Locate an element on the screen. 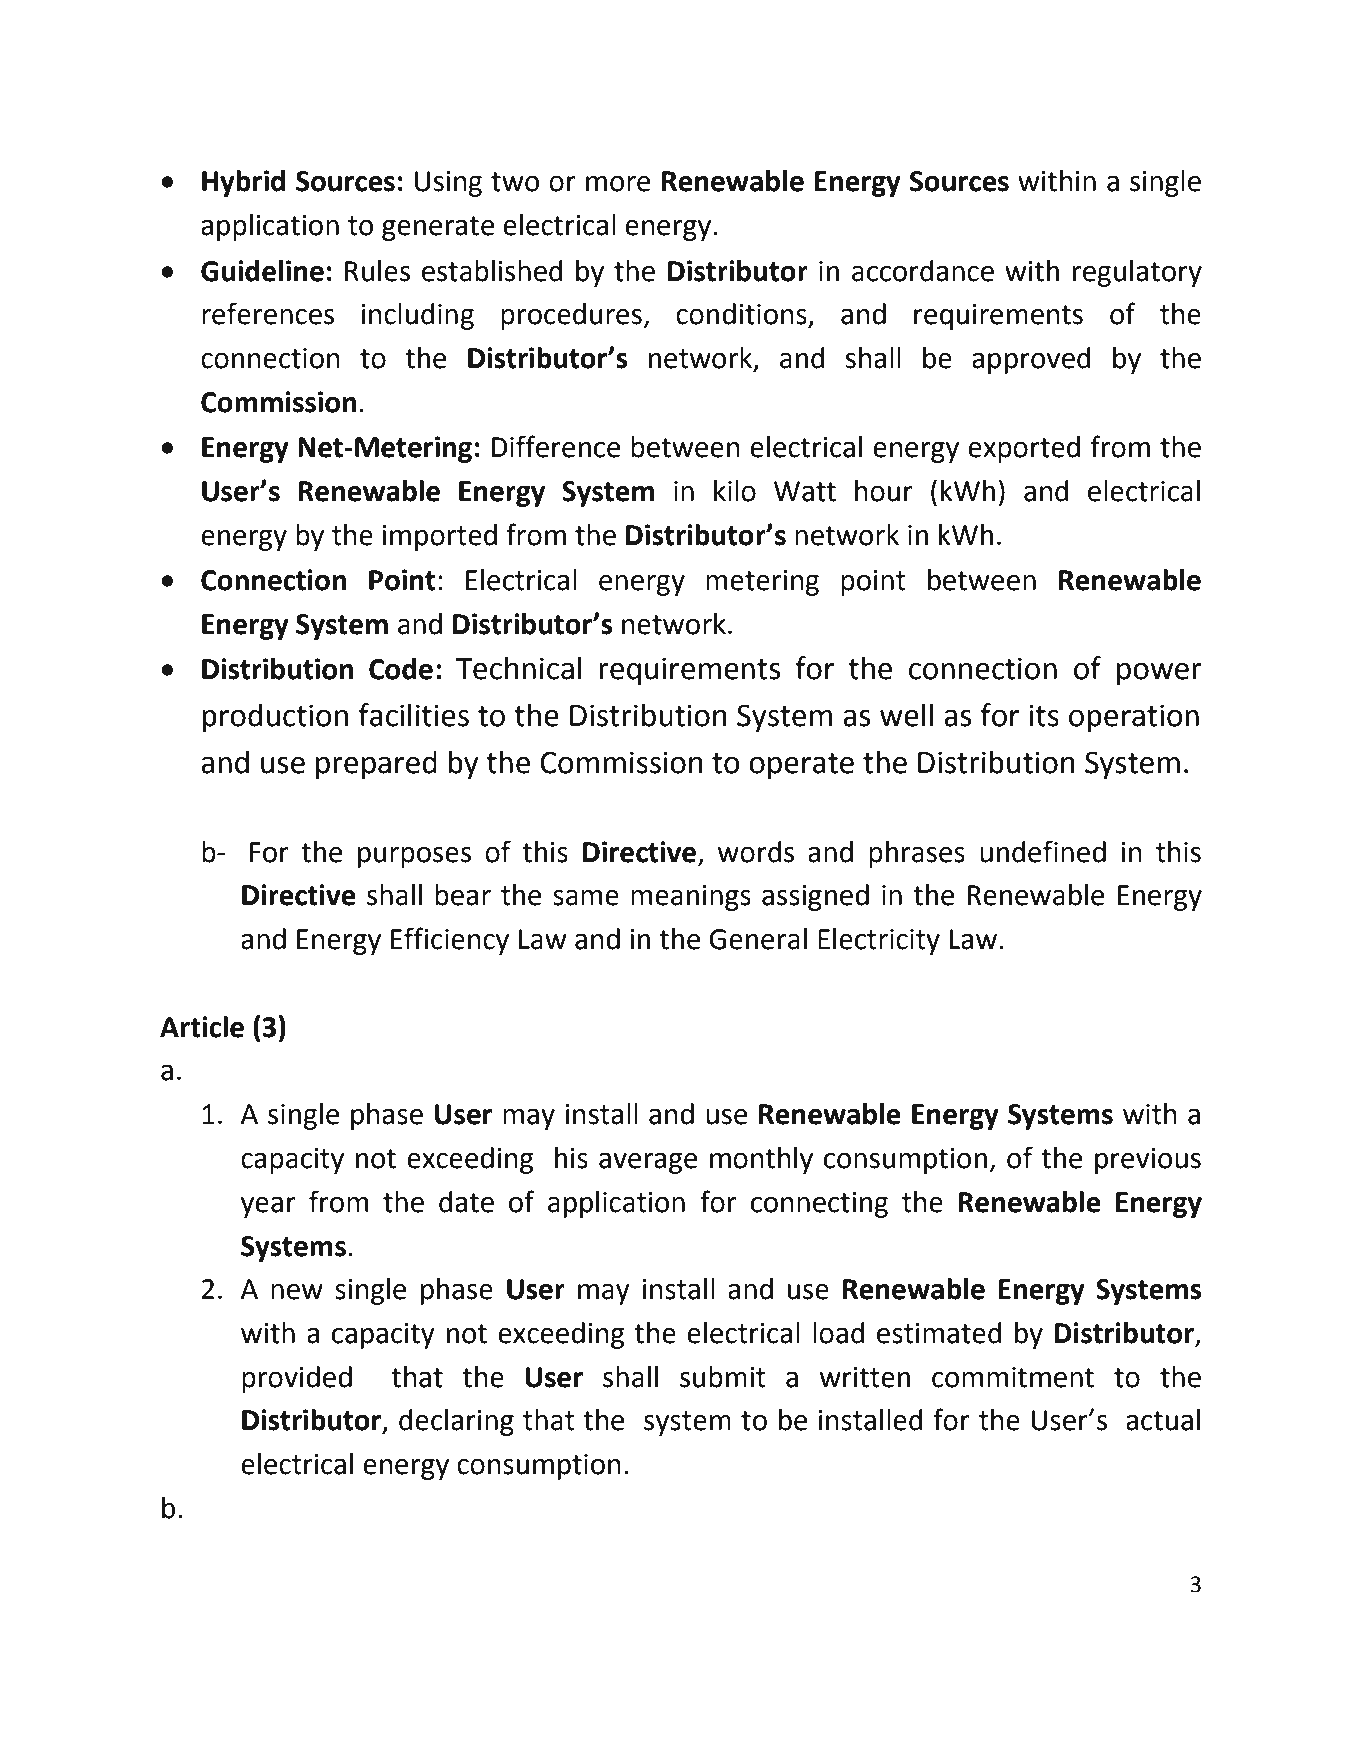 The image size is (1362, 1762). regulatory is located at coordinates (1137, 273).
